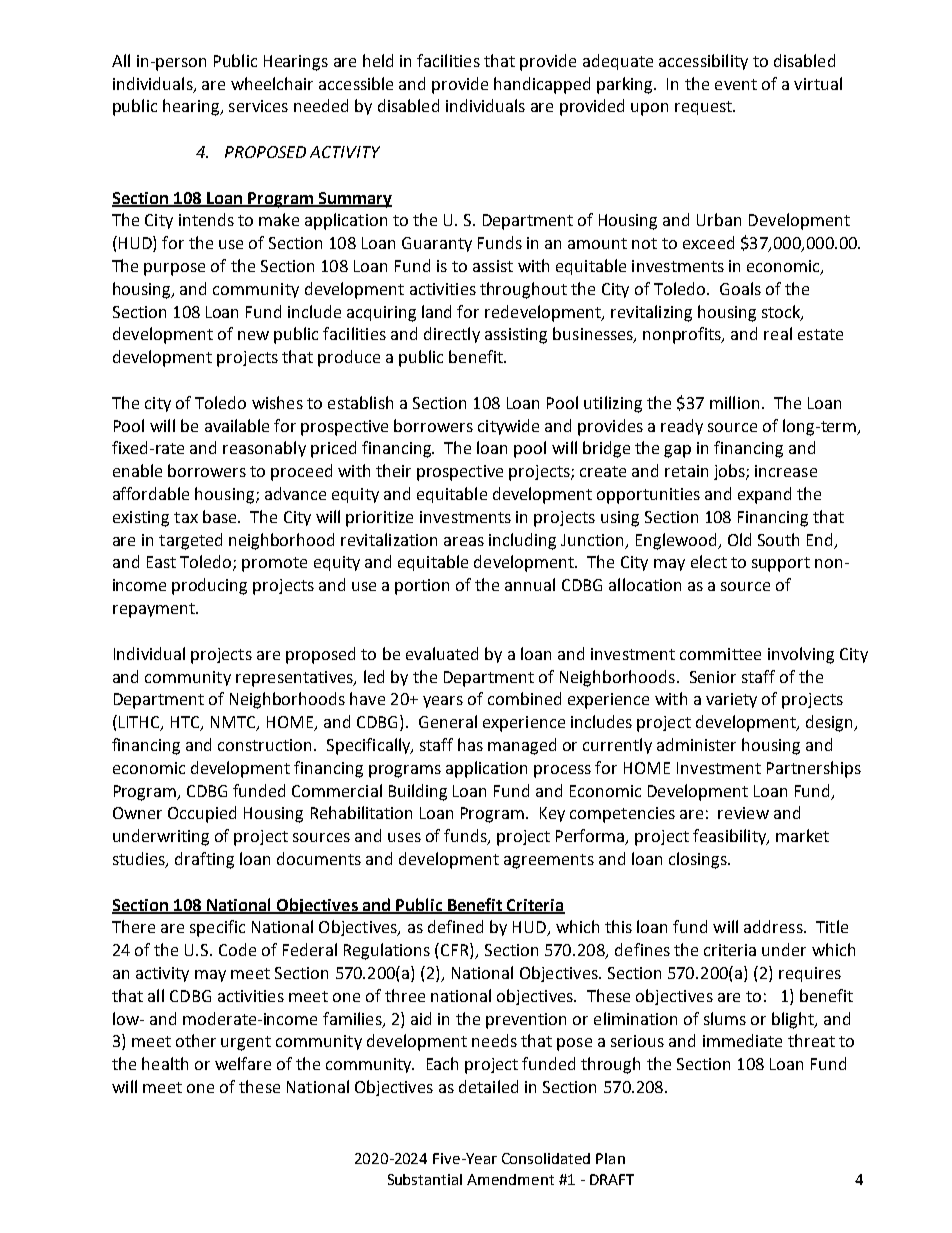 This screenshot has height=1233, width=952. What do you see at coordinates (455, 926) in the screenshot?
I see `defined` at bounding box center [455, 926].
